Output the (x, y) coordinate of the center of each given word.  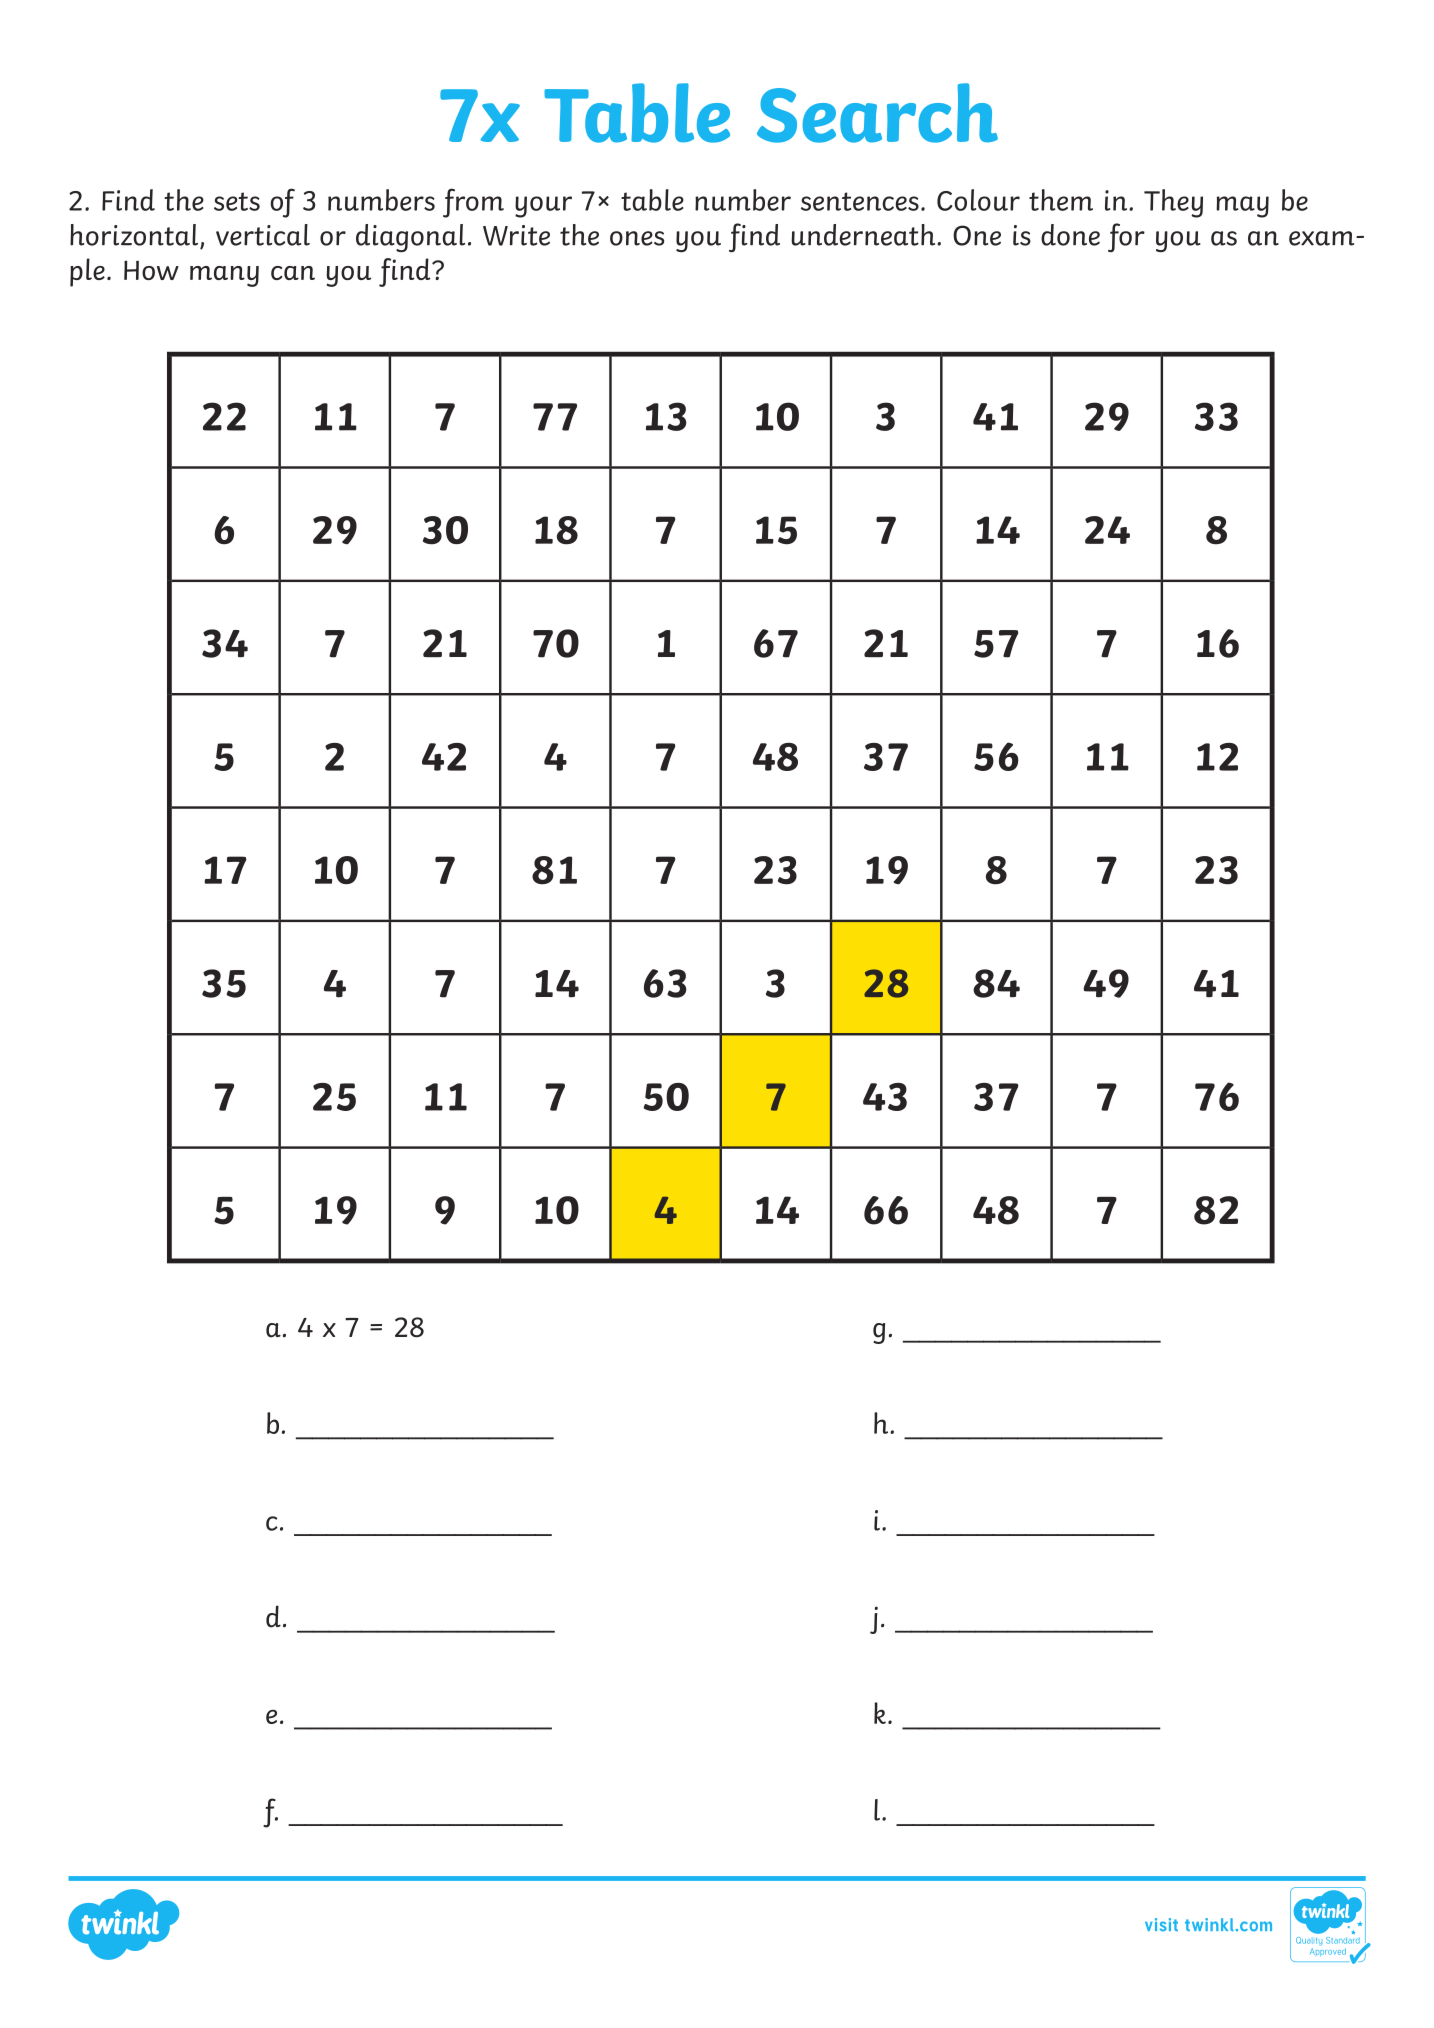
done (1070, 235)
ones (637, 238)
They (1173, 203)
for (1126, 237)
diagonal (410, 238)
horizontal (135, 236)
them (1061, 200)
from (473, 203)
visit (1161, 1924)
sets (237, 201)
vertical (263, 235)
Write (516, 235)
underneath (864, 235)
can (293, 273)
